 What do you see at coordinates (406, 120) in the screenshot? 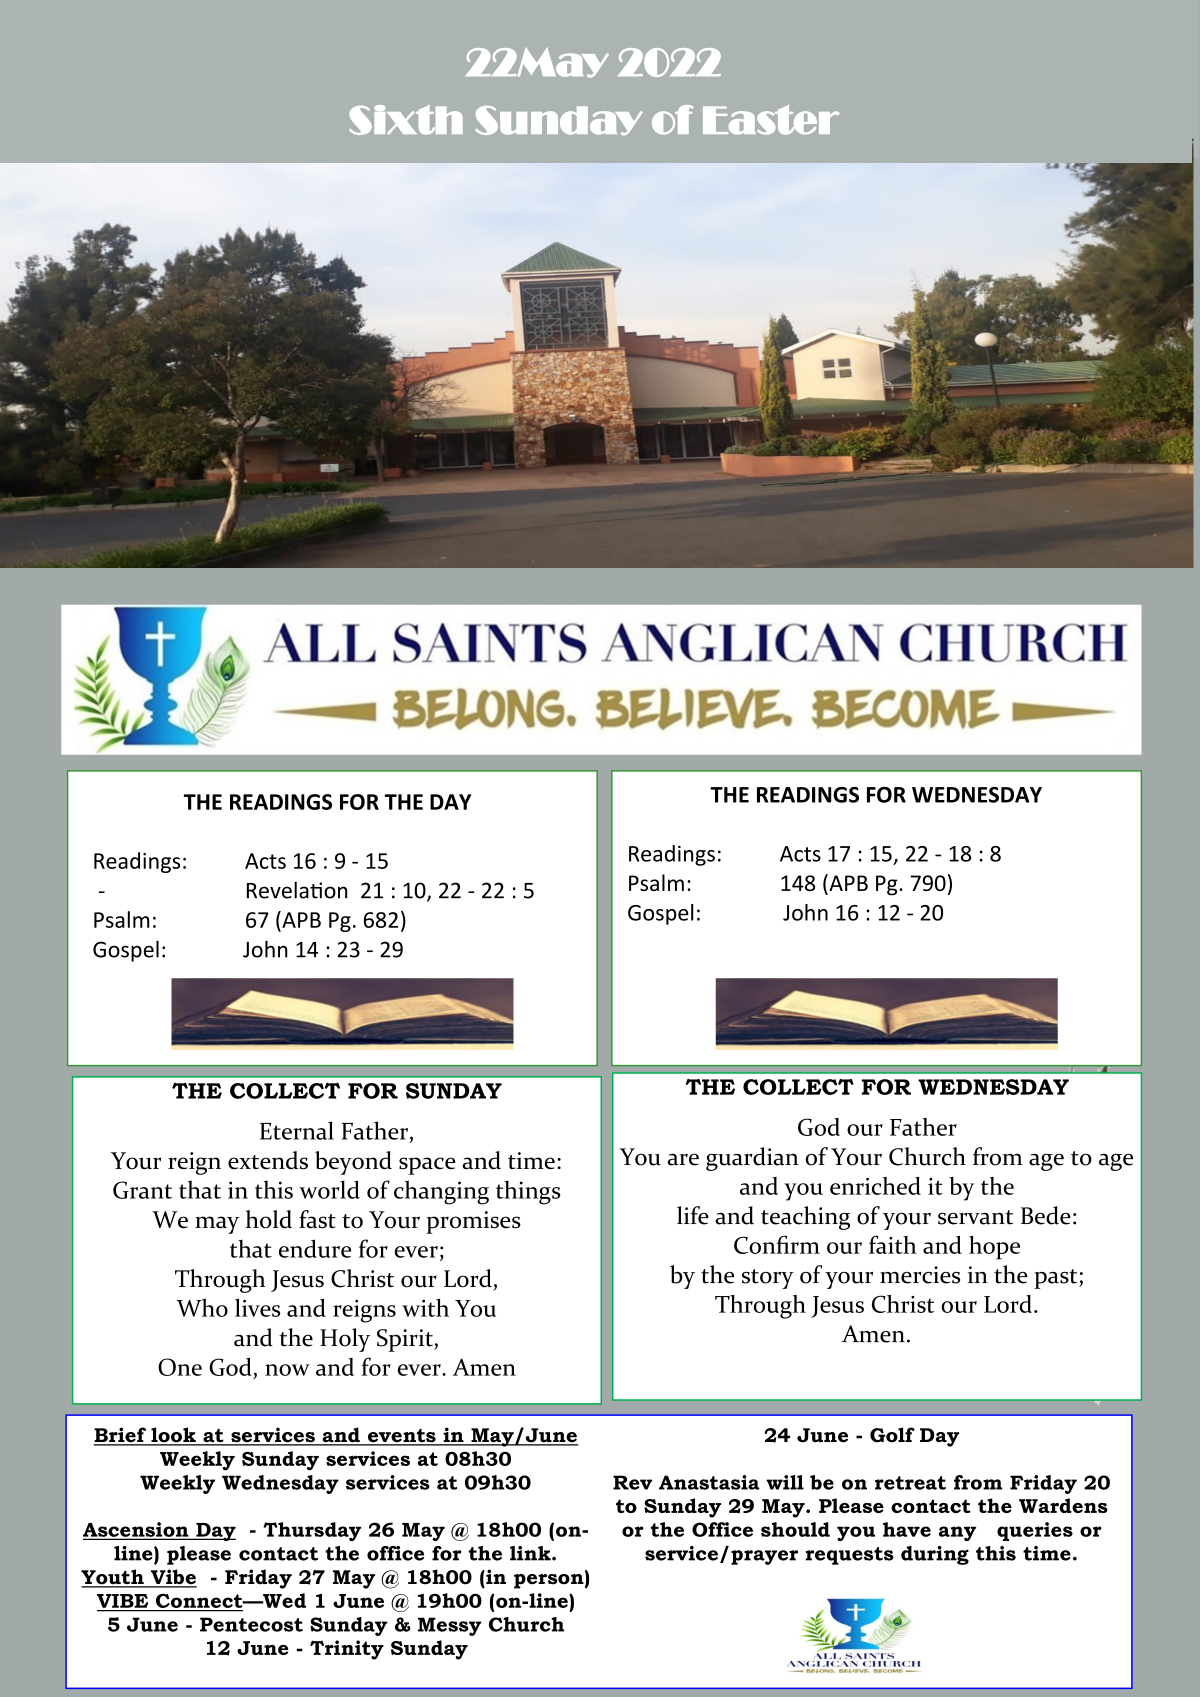
I see `Sixth` at bounding box center [406, 120].
